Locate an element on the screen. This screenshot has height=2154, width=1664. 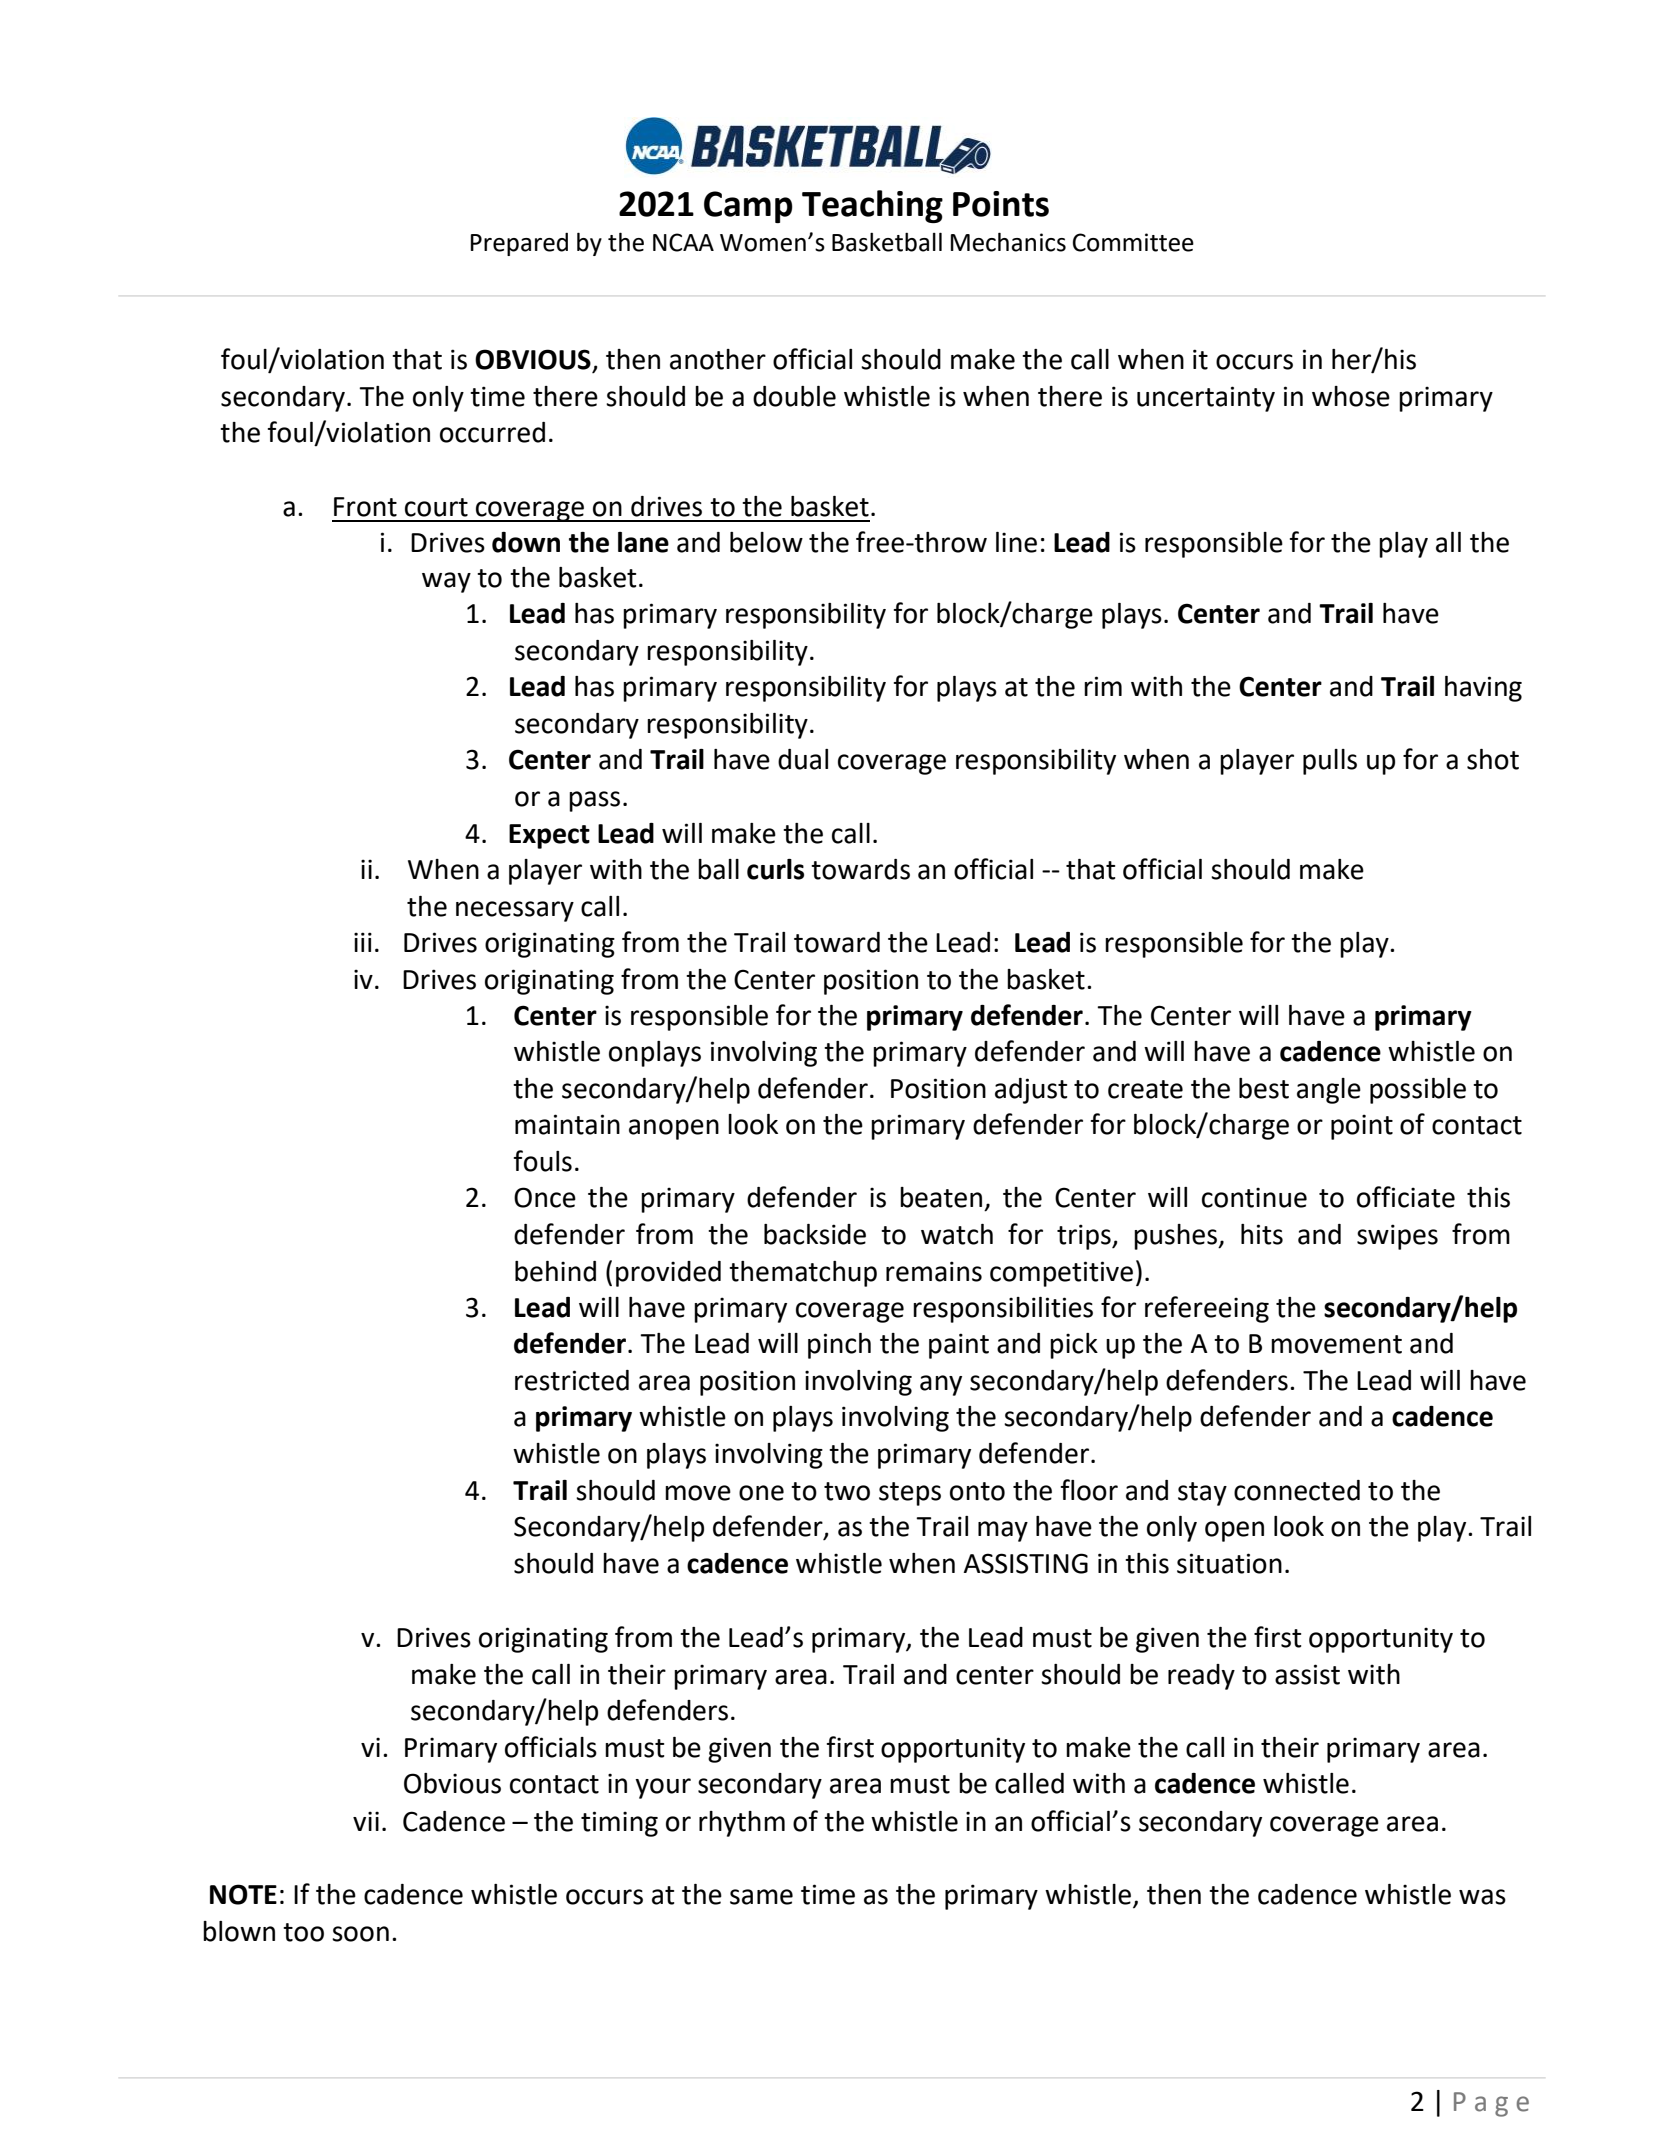
dual is located at coordinates (803, 759).
